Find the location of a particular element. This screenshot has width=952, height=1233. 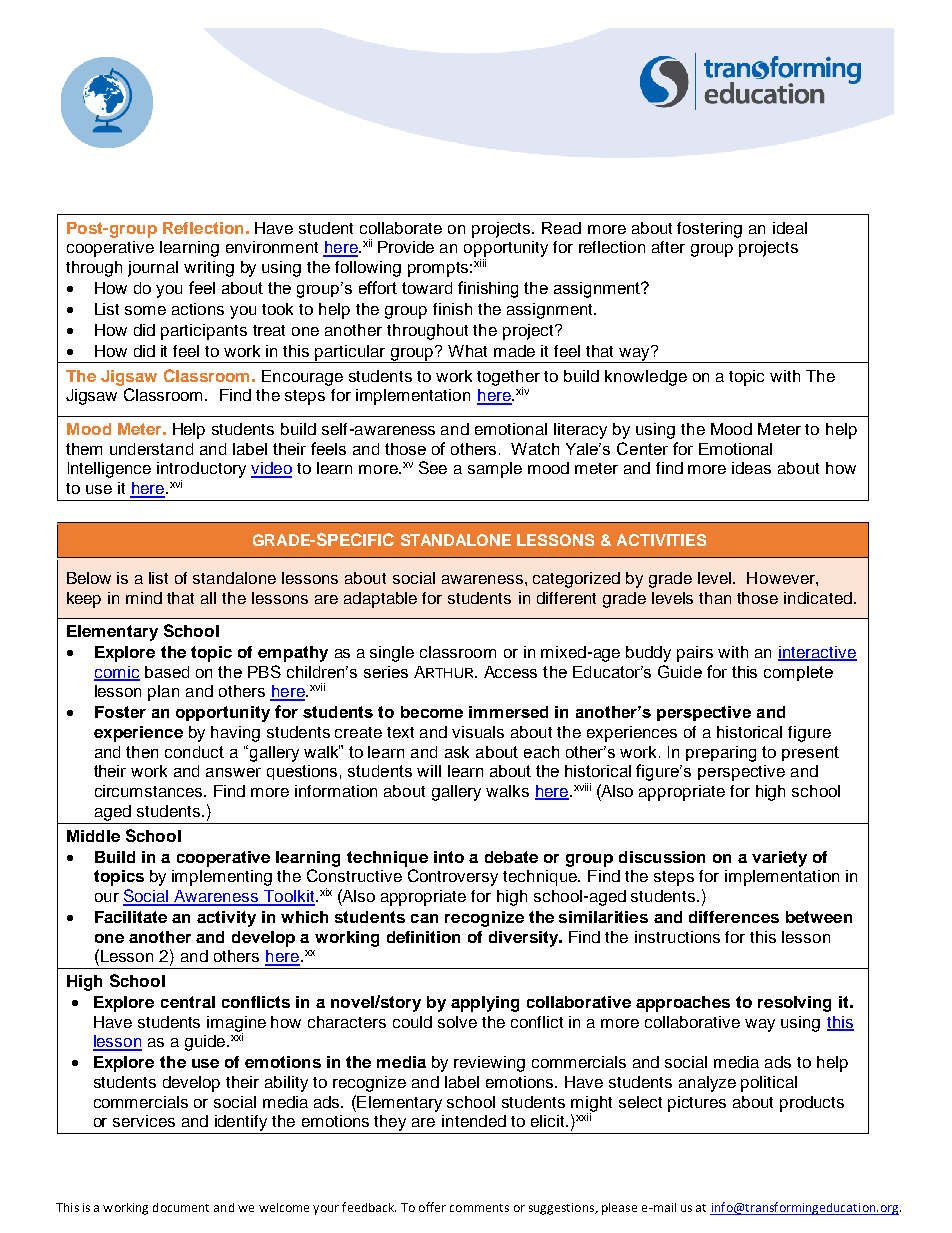

plan is located at coordinates (163, 693).
